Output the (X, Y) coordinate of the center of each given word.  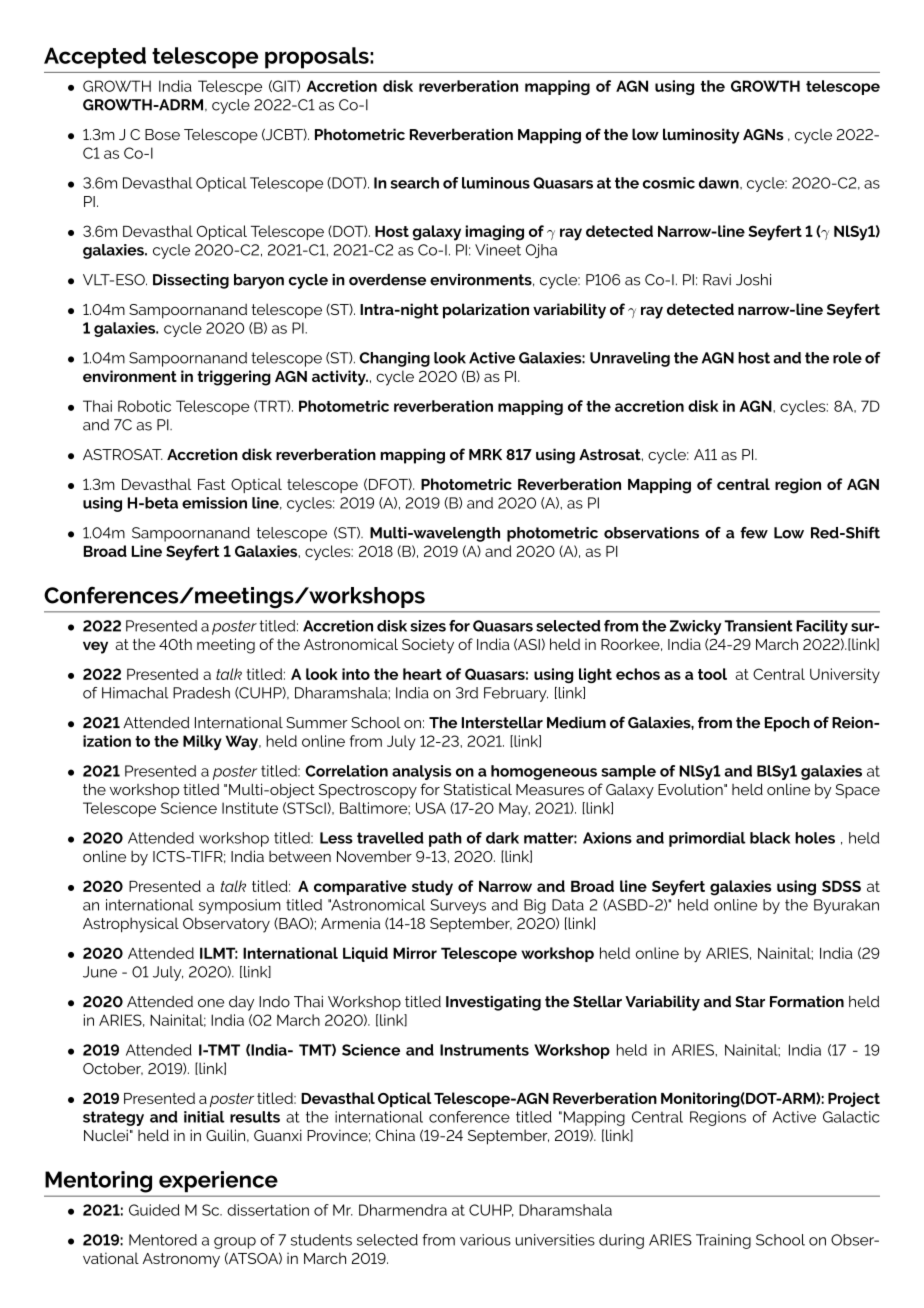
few (754, 533)
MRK (485, 454)
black (770, 838)
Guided (154, 1210)
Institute (250, 808)
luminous (496, 183)
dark (502, 838)
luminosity (701, 136)
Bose (162, 135)
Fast (212, 484)
